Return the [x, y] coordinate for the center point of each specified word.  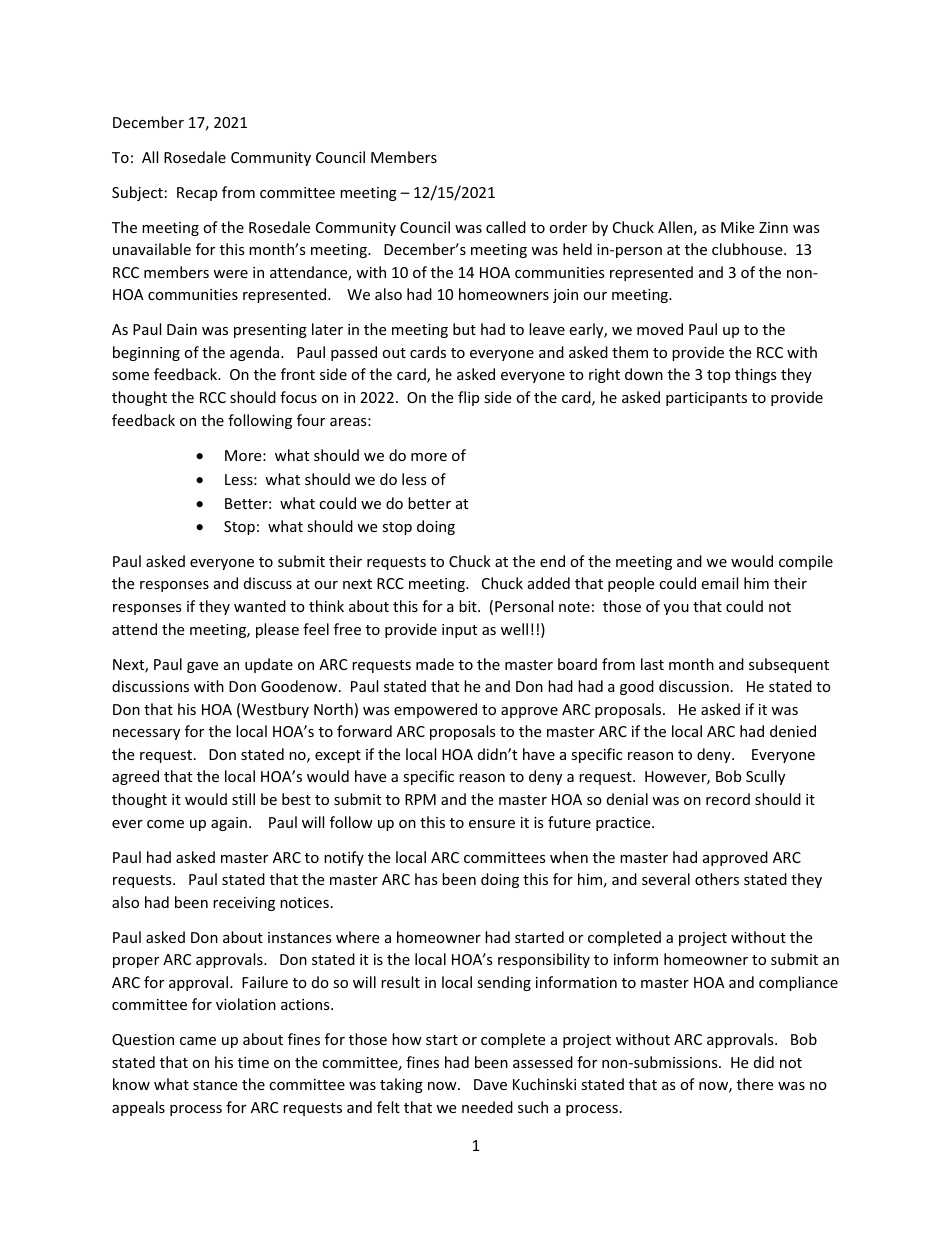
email [719, 583]
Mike [737, 227]
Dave [490, 1084]
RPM [420, 799]
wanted [260, 606]
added [549, 583]
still [243, 799]
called [506, 227]
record [728, 799]
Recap [197, 194]
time [253, 1062]
